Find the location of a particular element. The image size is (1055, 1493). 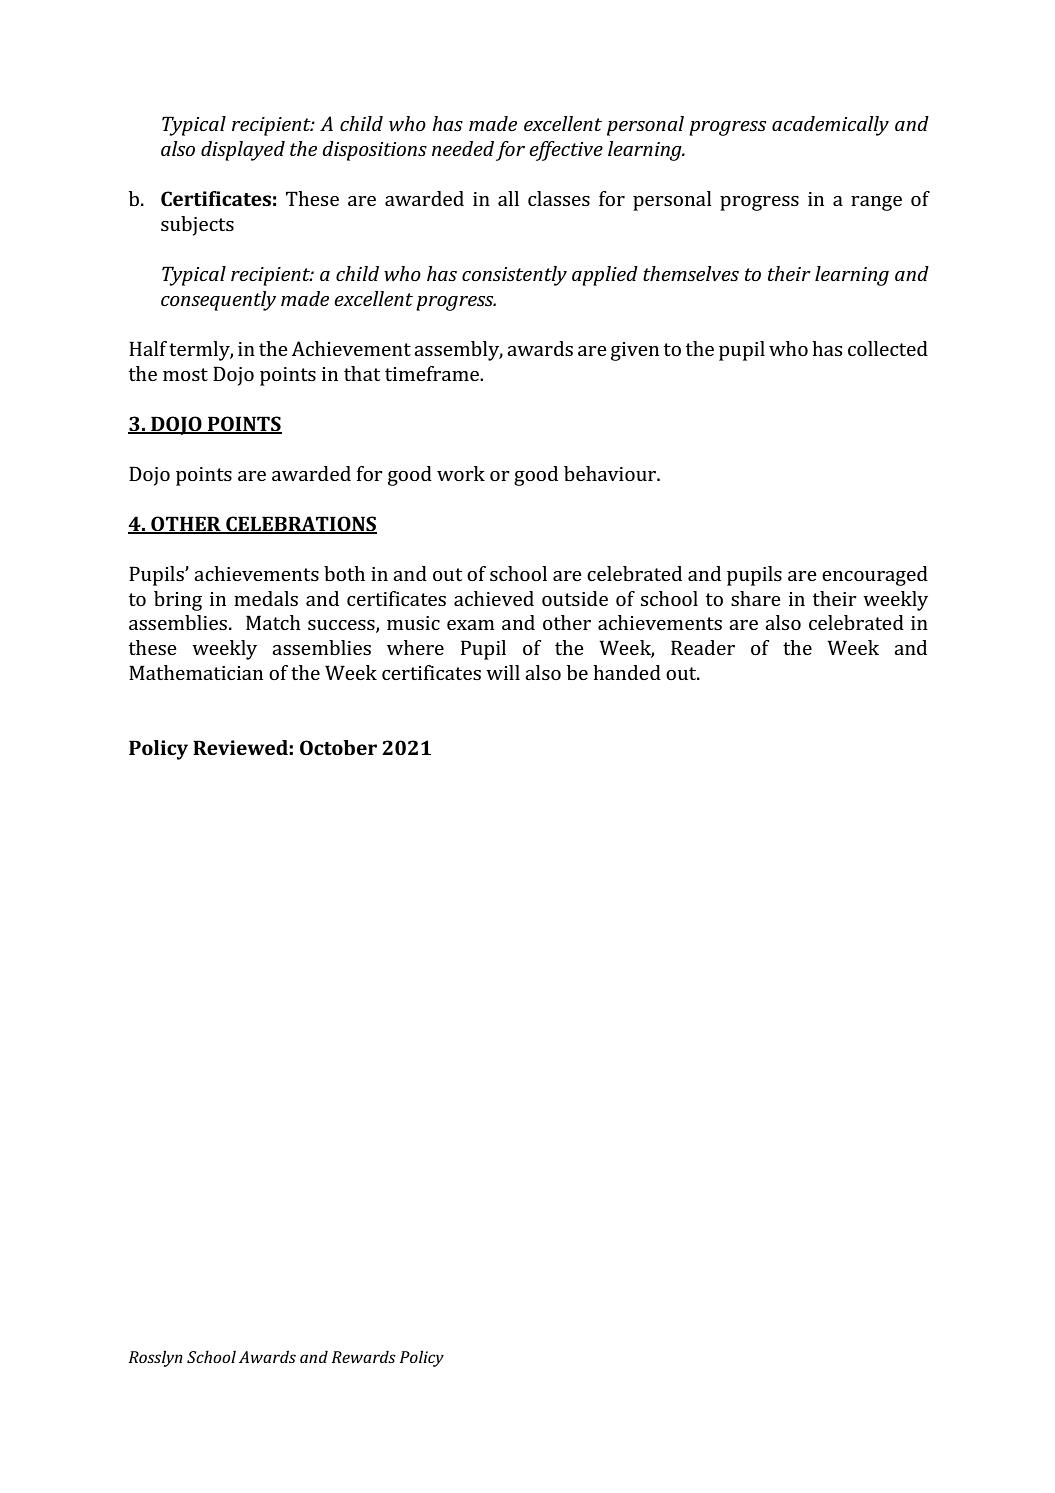

Rewards is located at coordinates (364, 1357).
